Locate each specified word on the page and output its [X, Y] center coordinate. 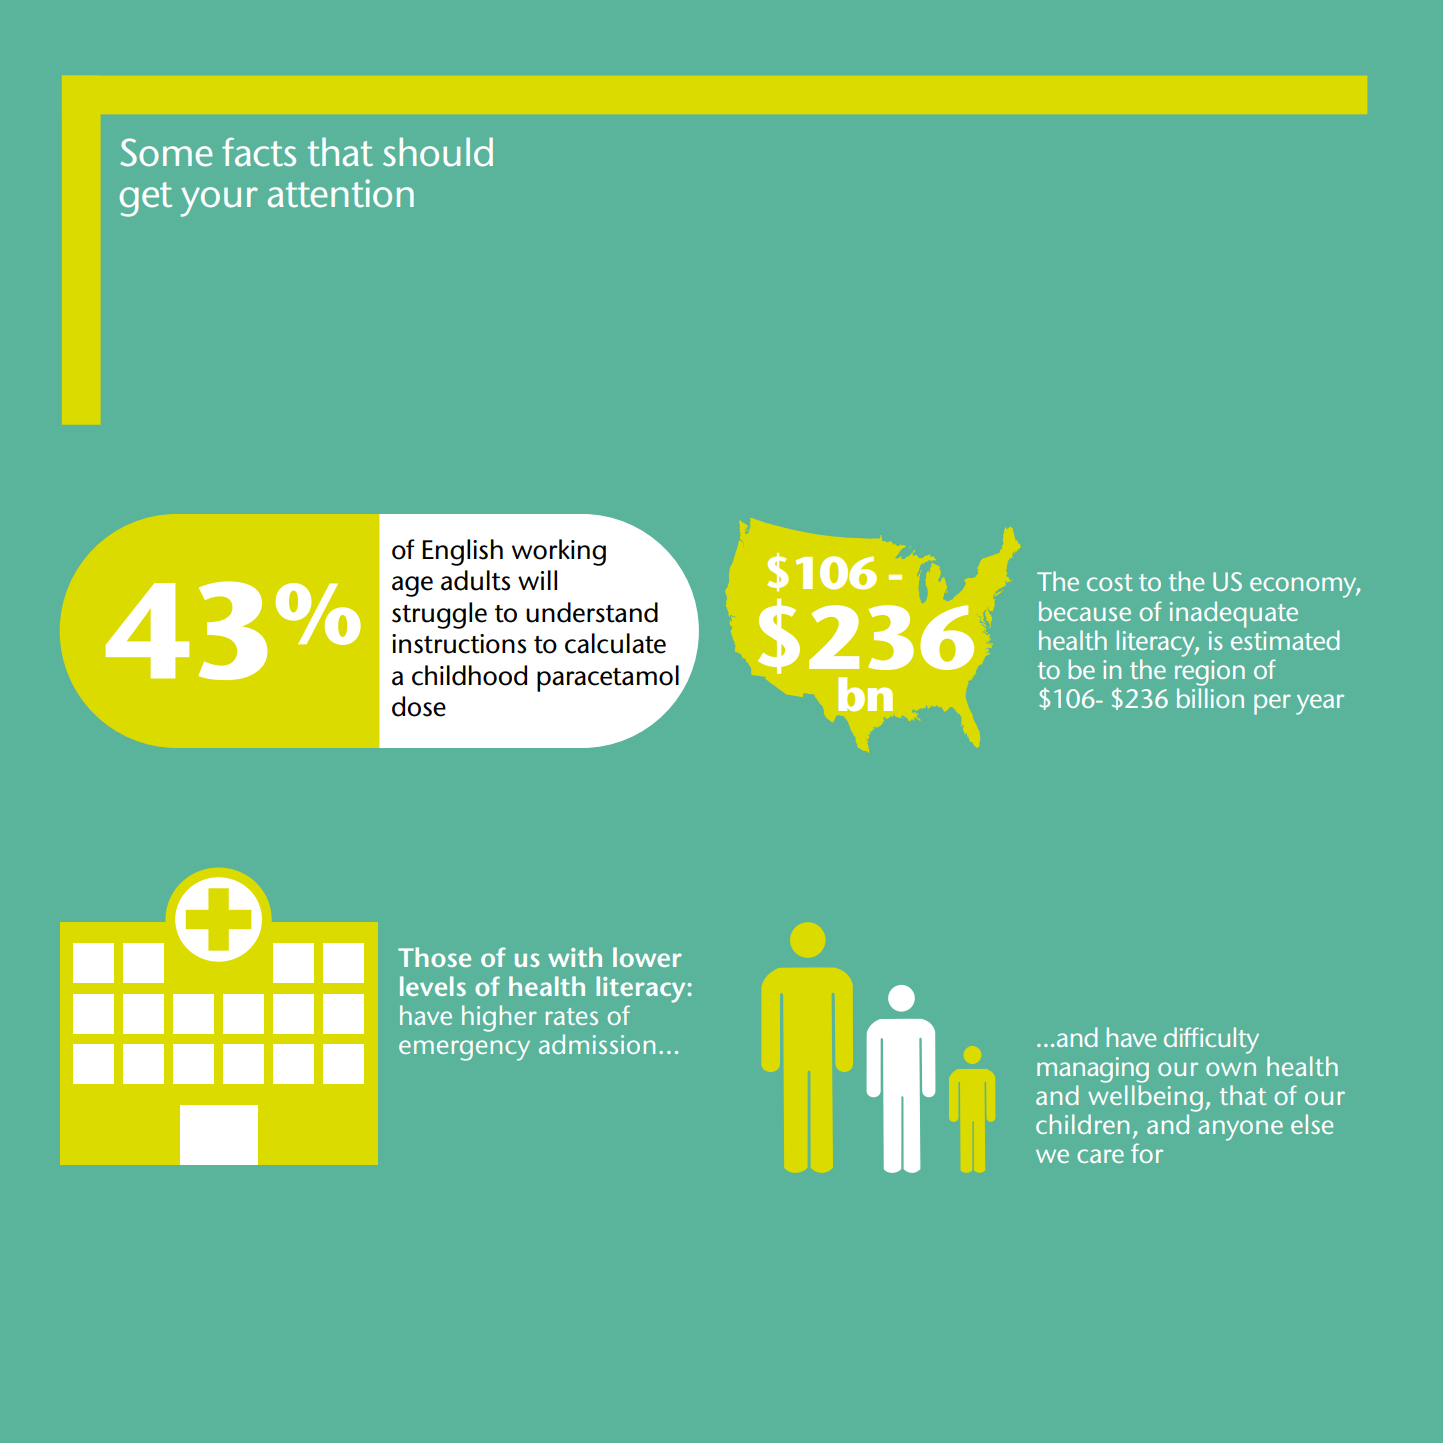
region [1210, 673]
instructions [459, 644]
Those [434, 957]
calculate [615, 643]
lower [647, 957]
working [559, 552]
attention [341, 193]
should [438, 152]
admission [597, 1044]
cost [1110, 582]
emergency [464, 1050]
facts [259, 152]
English [462, 552]
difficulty [1211, 1040]
